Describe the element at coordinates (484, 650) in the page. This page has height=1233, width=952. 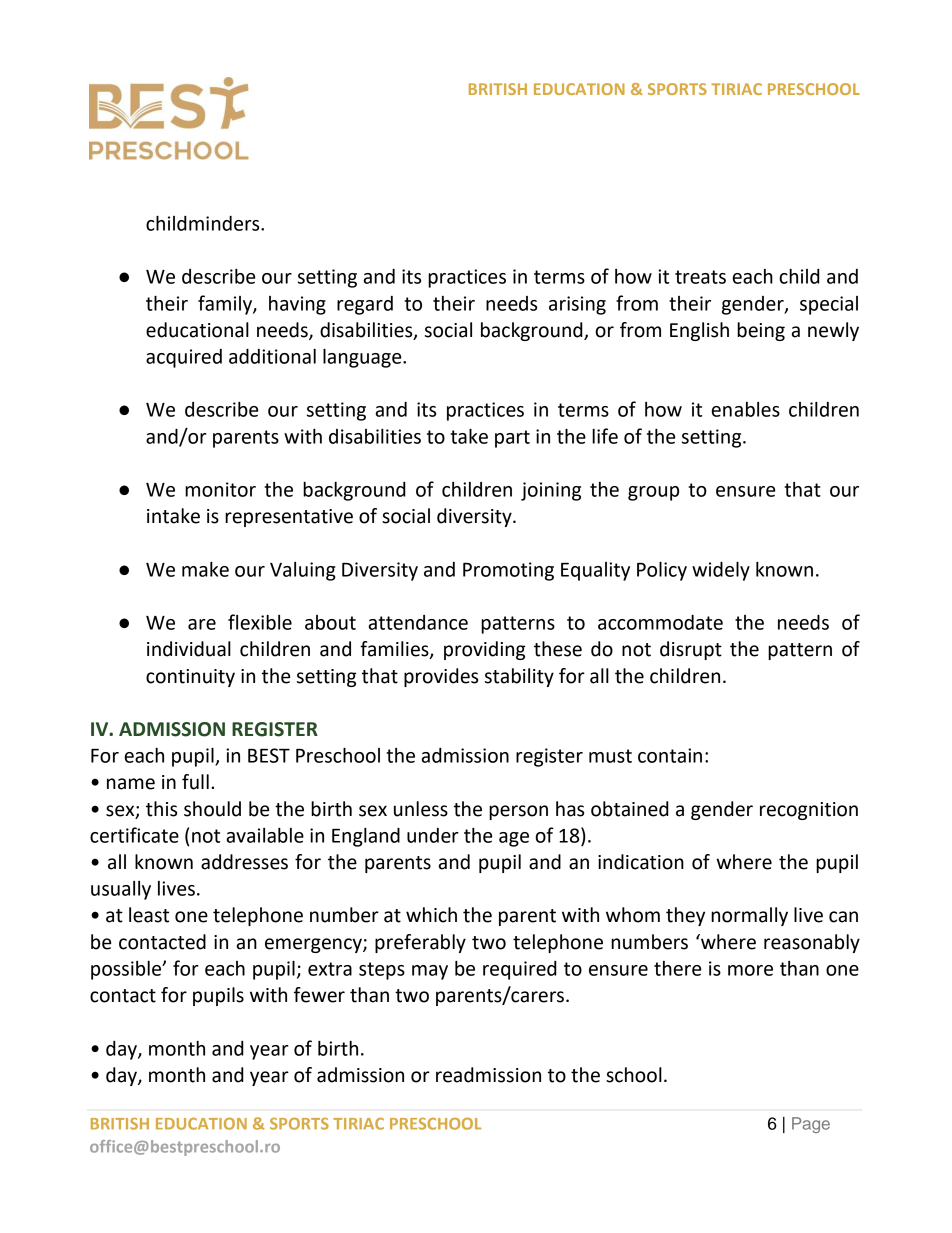
I see `providing` at that location.
